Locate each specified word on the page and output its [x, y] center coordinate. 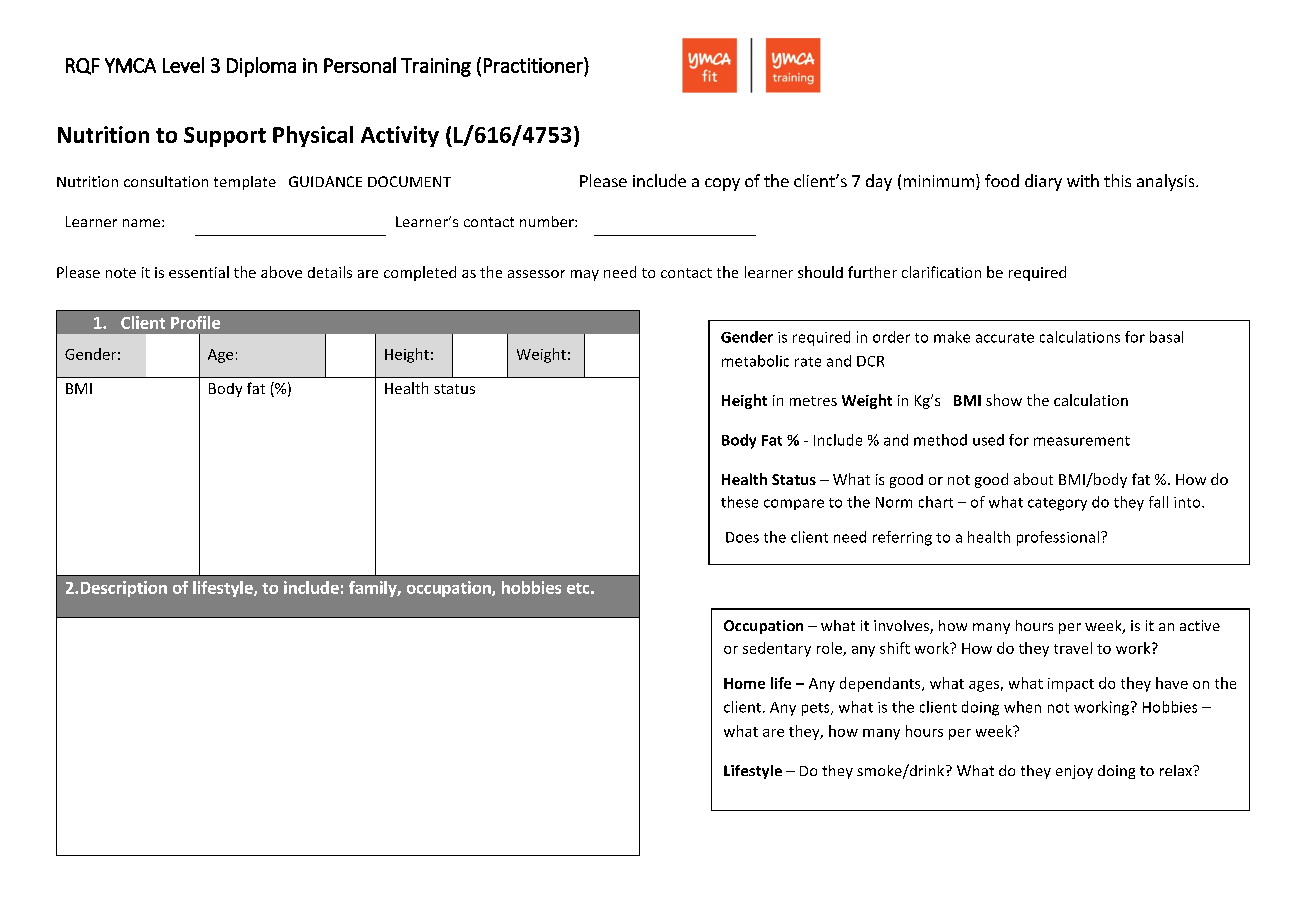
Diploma [261, 67]
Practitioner [534, 65]
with [1083, 180]
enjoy [1074, 772]
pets [817, 709]
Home [744, 683]
